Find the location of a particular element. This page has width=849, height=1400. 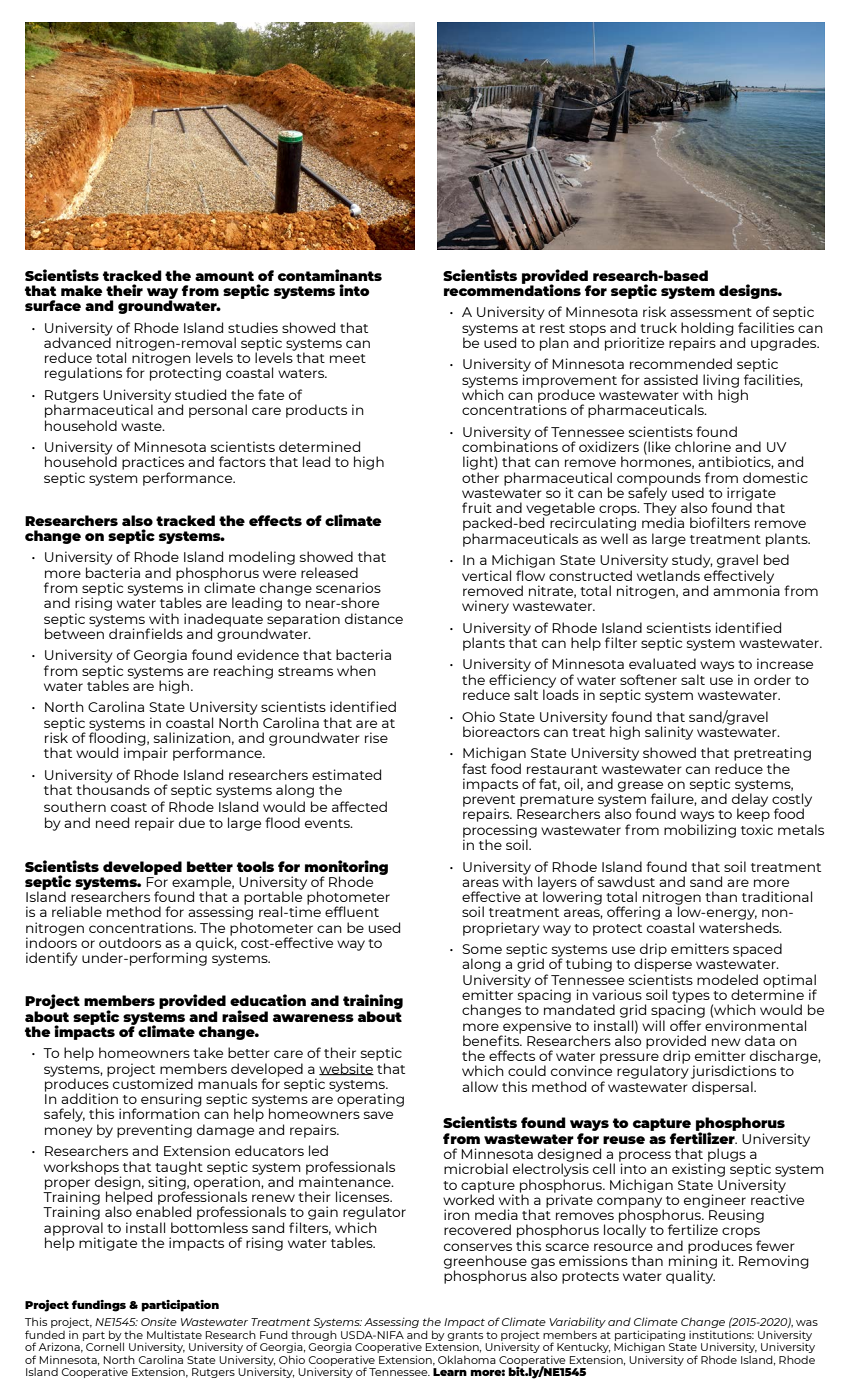

grants is located at coordinates (465, 1337).
